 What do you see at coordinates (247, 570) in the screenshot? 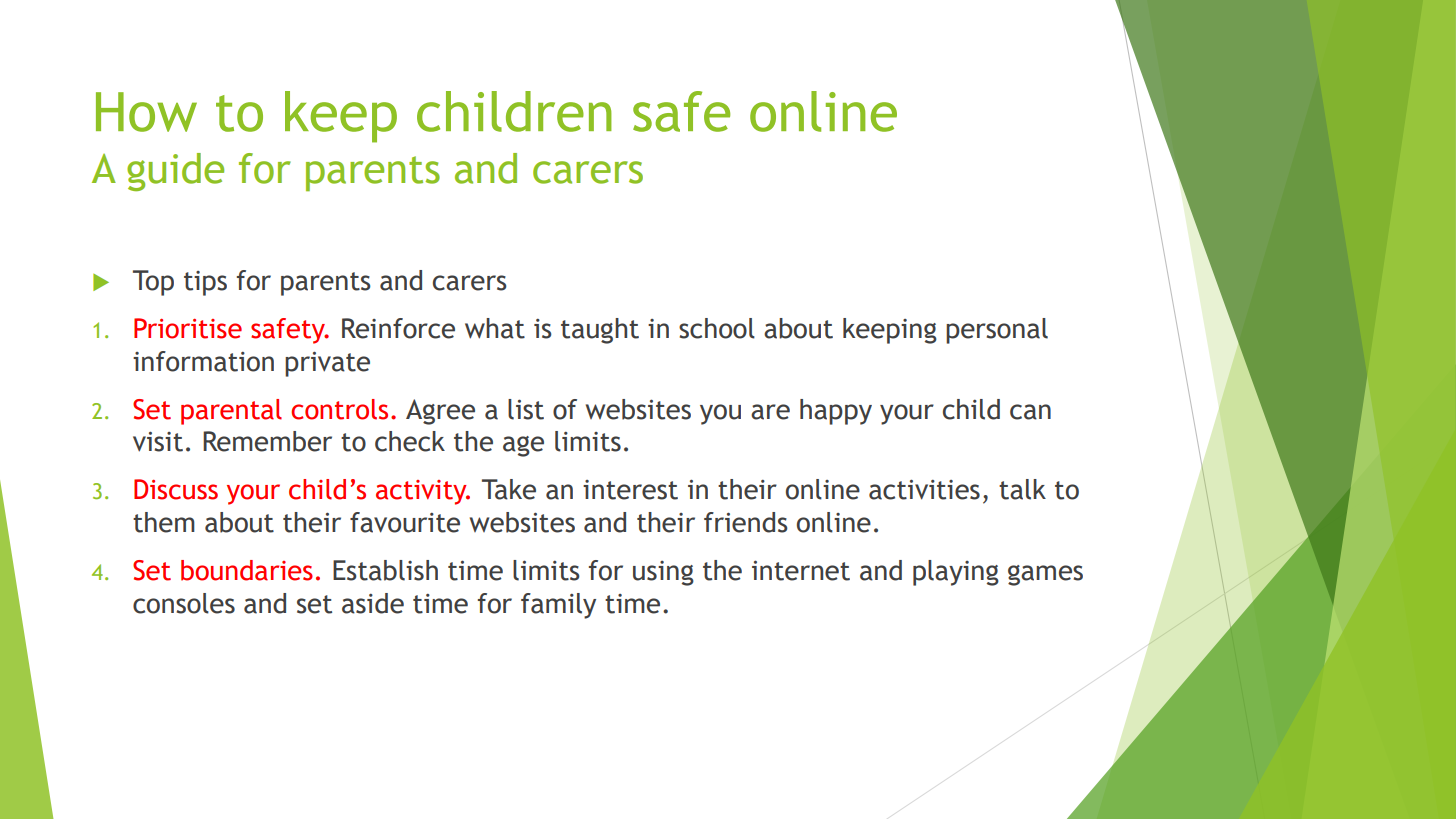
I see `boundaries` at bounding box center [247, 570].
